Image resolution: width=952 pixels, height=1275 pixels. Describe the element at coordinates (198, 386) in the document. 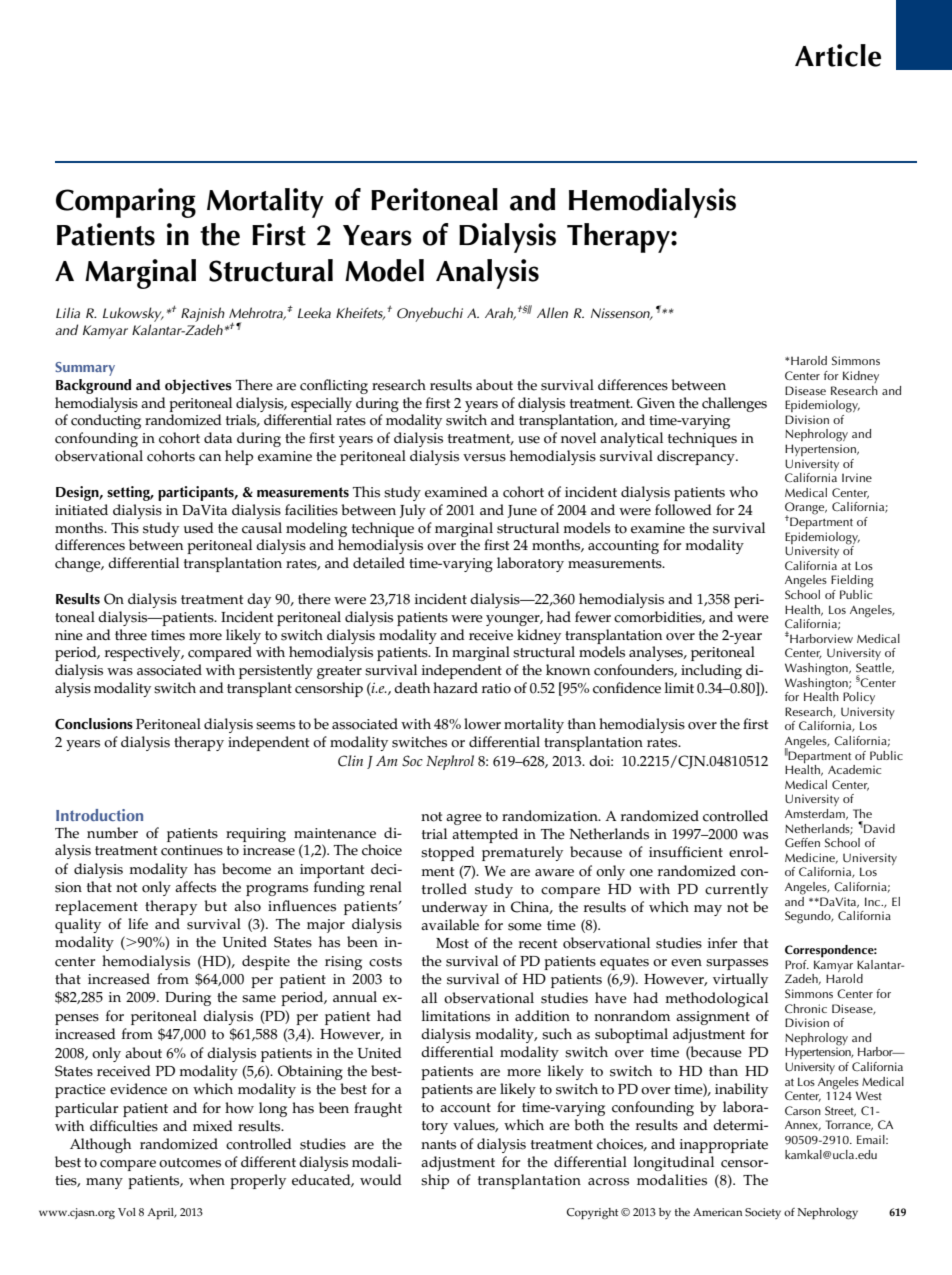

I see `objectives` at that location.
